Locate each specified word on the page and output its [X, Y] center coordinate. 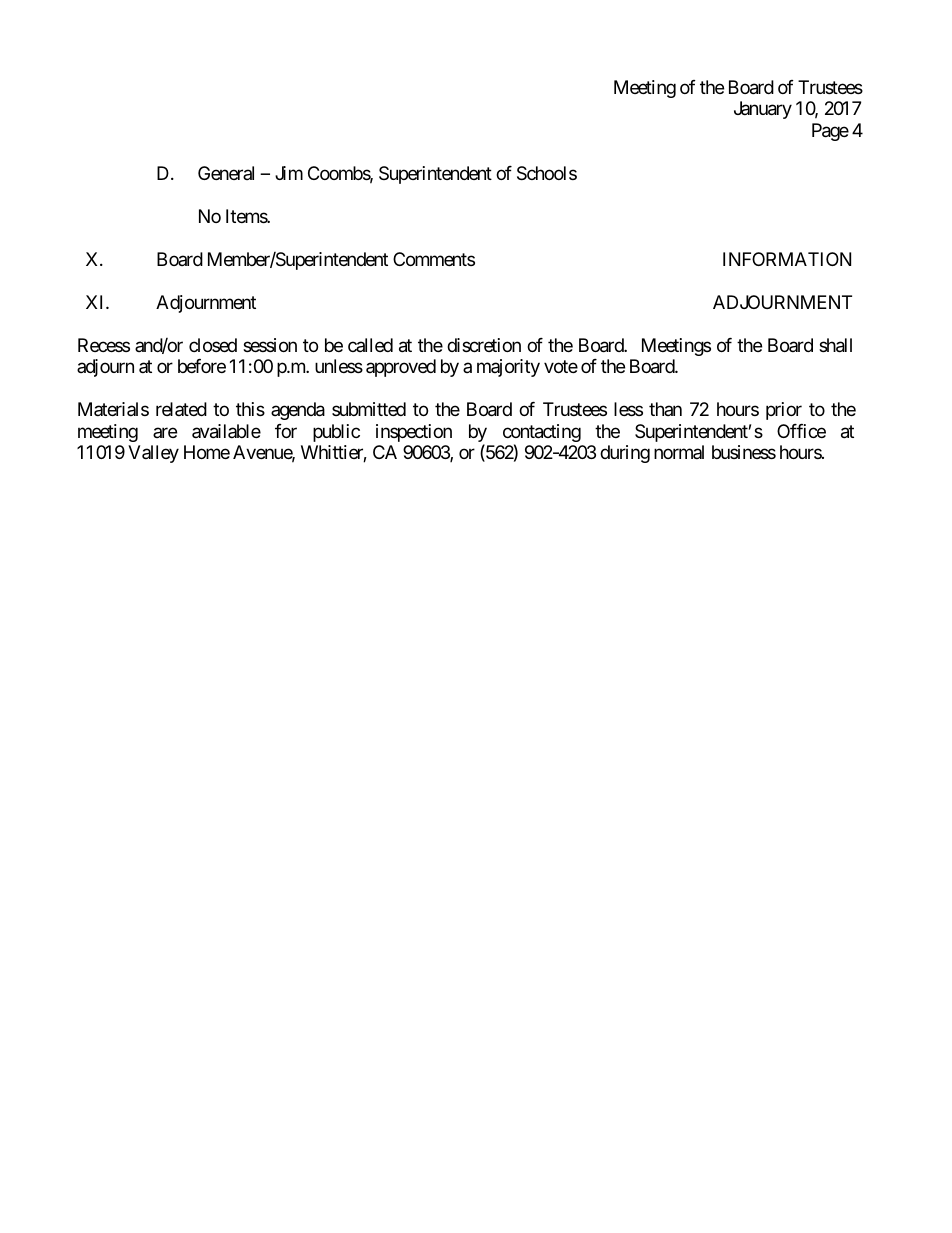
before [202, 366]
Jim [289, 173]
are [165, 432]
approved [401, 368]
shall [835, 345]
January [763, 110]
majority [508, 368]
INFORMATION [787, 259]
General [226, 173]
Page [830, 132]
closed [213, 345]
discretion [484, 345]
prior [784, 411]
